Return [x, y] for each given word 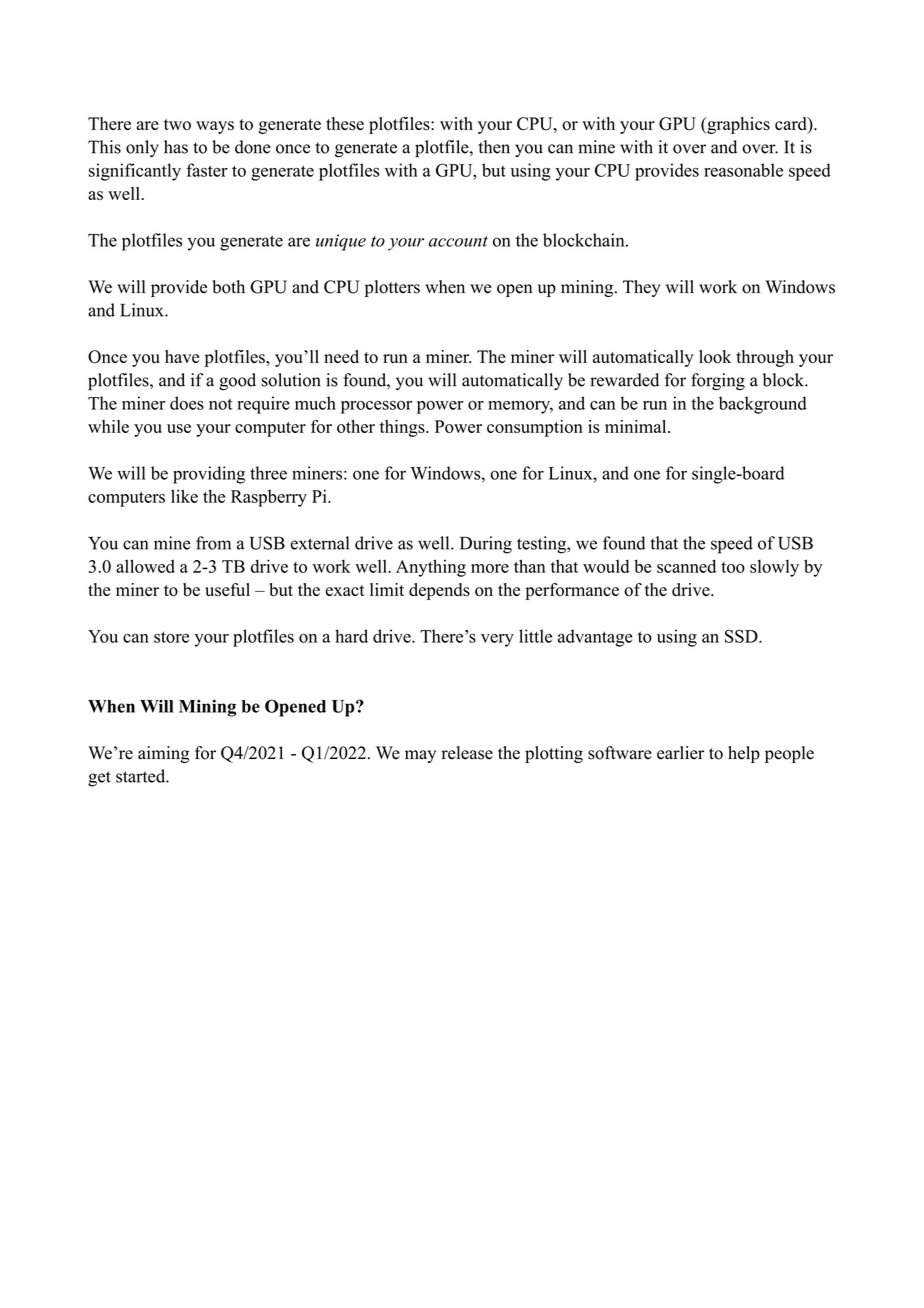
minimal [637, 426]
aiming [163, 754]
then [494, 147]
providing [209, 475]
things [403, 428]
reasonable [743, 170]
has [176, 147]
